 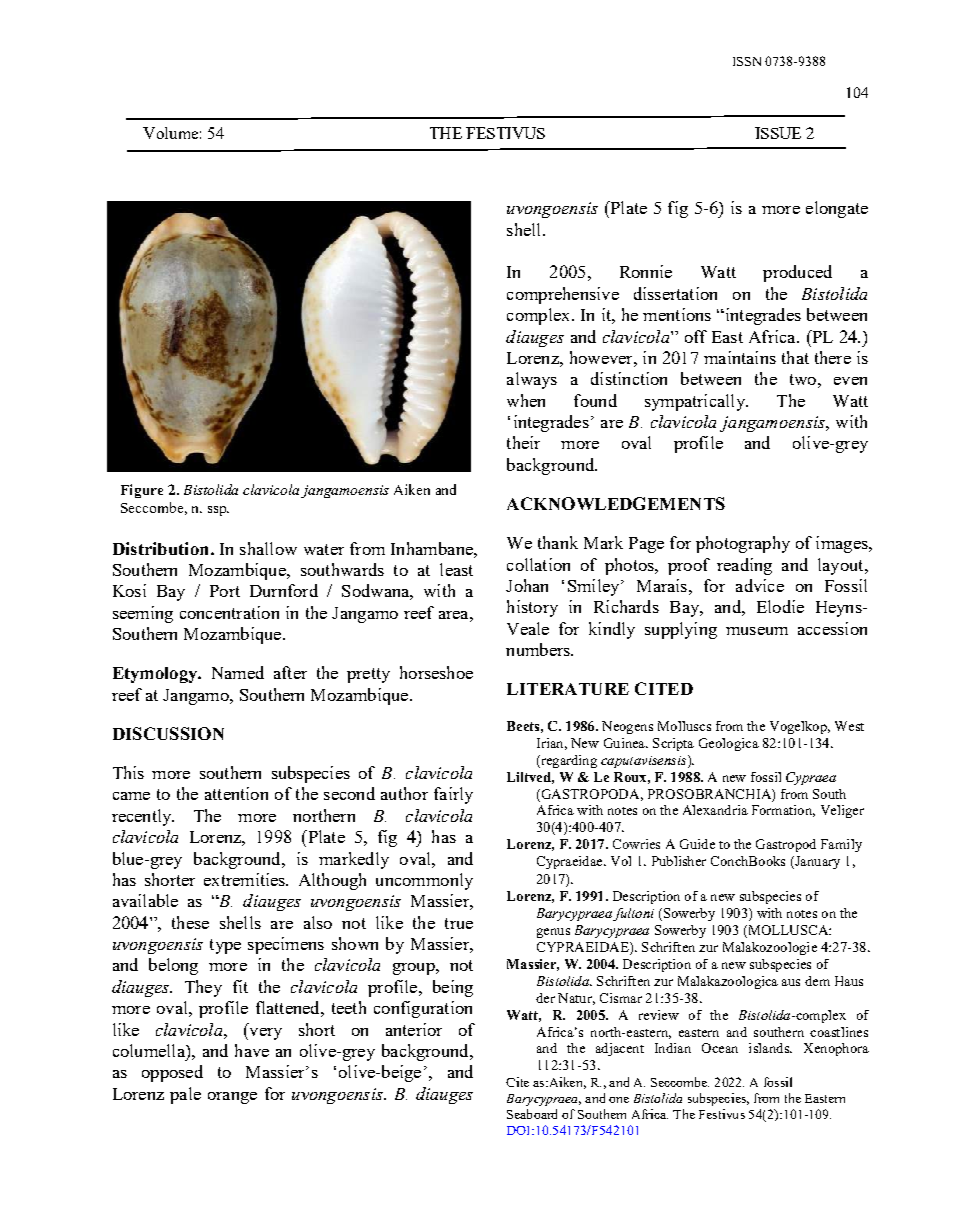 What do you see at coordinates (747, 61) in the screenshot?
I see `ISSN` at bounding box center [747, 61].
